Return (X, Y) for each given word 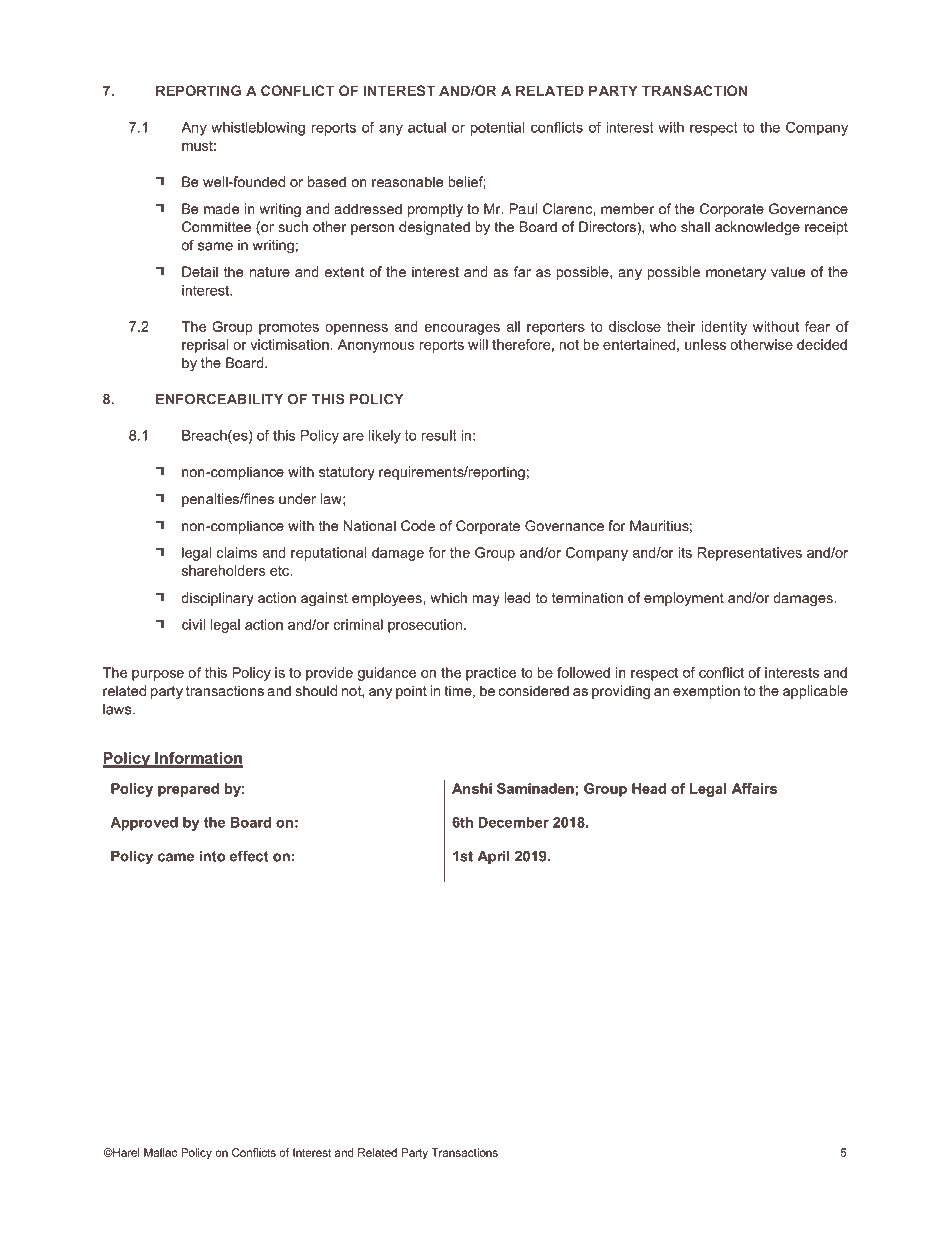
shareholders (223, 570)
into (212, 856)
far (522, 271)
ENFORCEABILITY (219, 399)
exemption (706, 692)
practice (491, 674)
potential (498, 129)
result (439, 435)
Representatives (750, 554)
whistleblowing (258, 129)
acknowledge (757, 228)
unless (705, 344)
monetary (736, 273)
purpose (158, 675)
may (486, 600)
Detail (200, 271)
